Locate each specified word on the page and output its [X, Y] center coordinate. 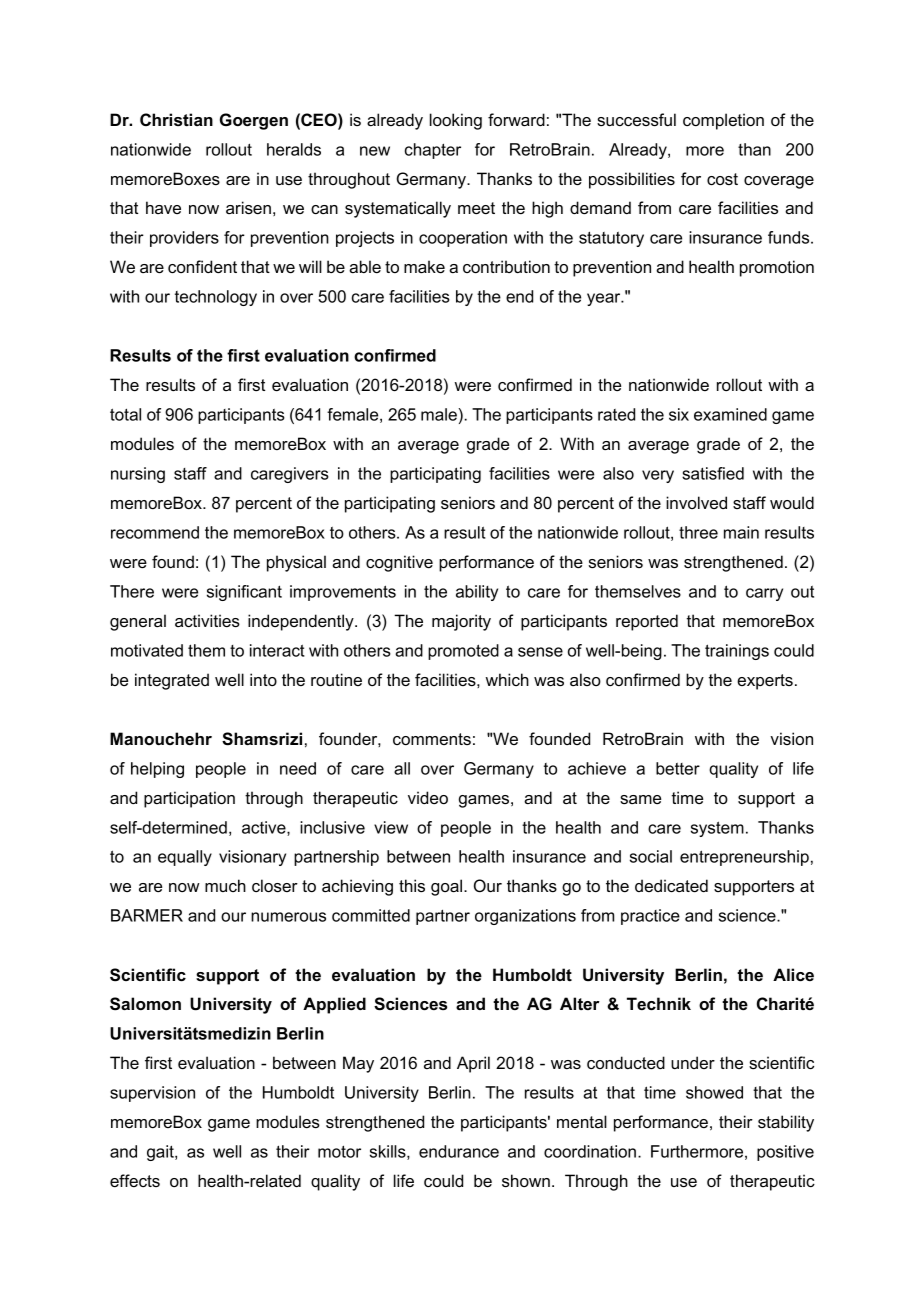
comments [432, 739]
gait [161, 1153]
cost [722, 179]
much [225, 885]
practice [650, 917]
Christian [176, 119]
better [678, 768]
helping [157, 770]
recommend [155, 532]
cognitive [399, 563]
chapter [433, 151]
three [698, 532]
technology [216, 298]
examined [730, 414]
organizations [525, 917]
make [424, 266]
